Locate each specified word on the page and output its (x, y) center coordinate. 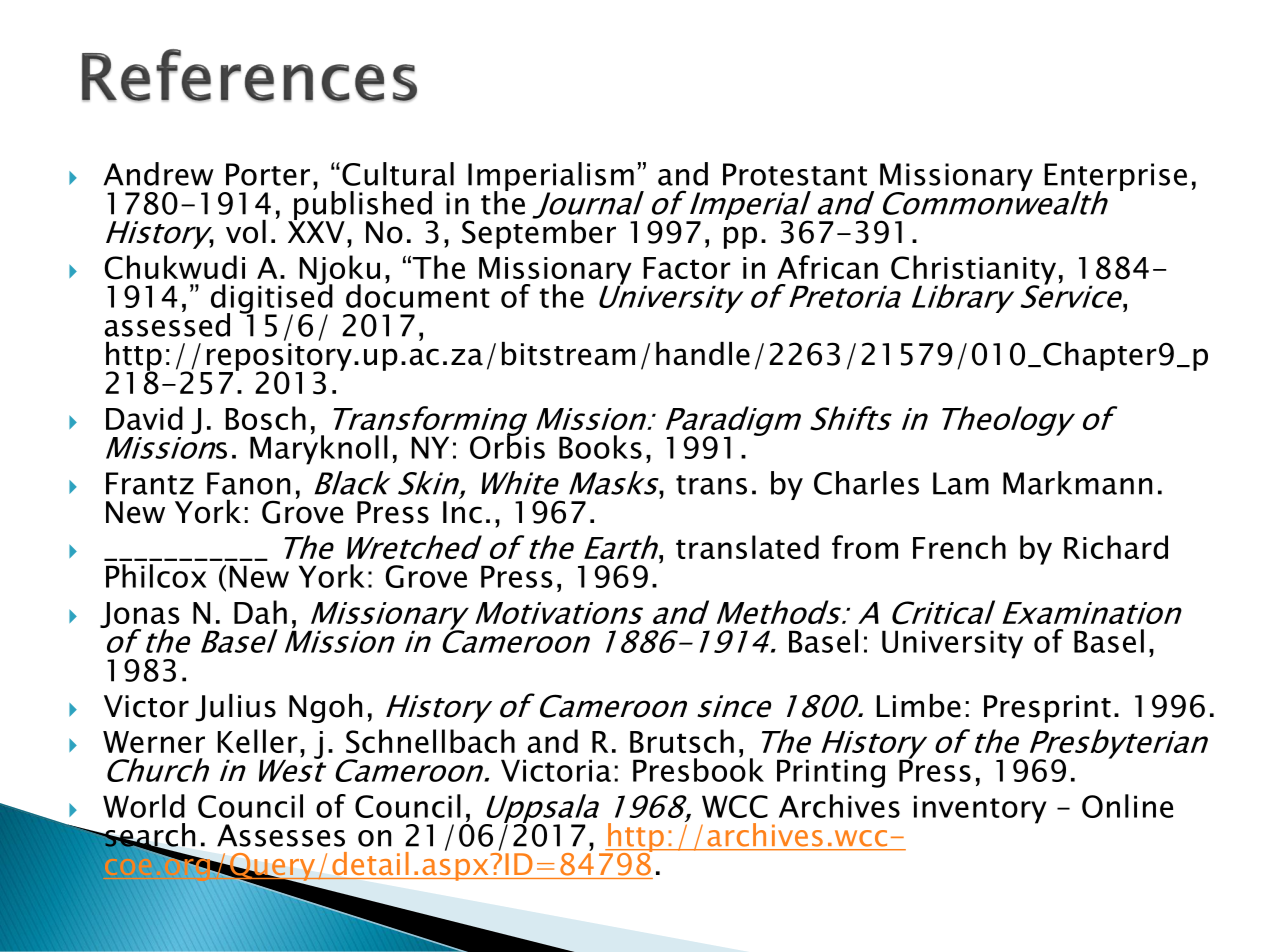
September (539, 233)
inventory (980, 809)
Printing (831, 773)
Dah (260, 612)
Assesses (281, 835)
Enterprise (1115, 178)
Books (600, 447)
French (959, 547)
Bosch (266, 418)
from (865, 547)
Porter (268, 174)
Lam (961, 483)
